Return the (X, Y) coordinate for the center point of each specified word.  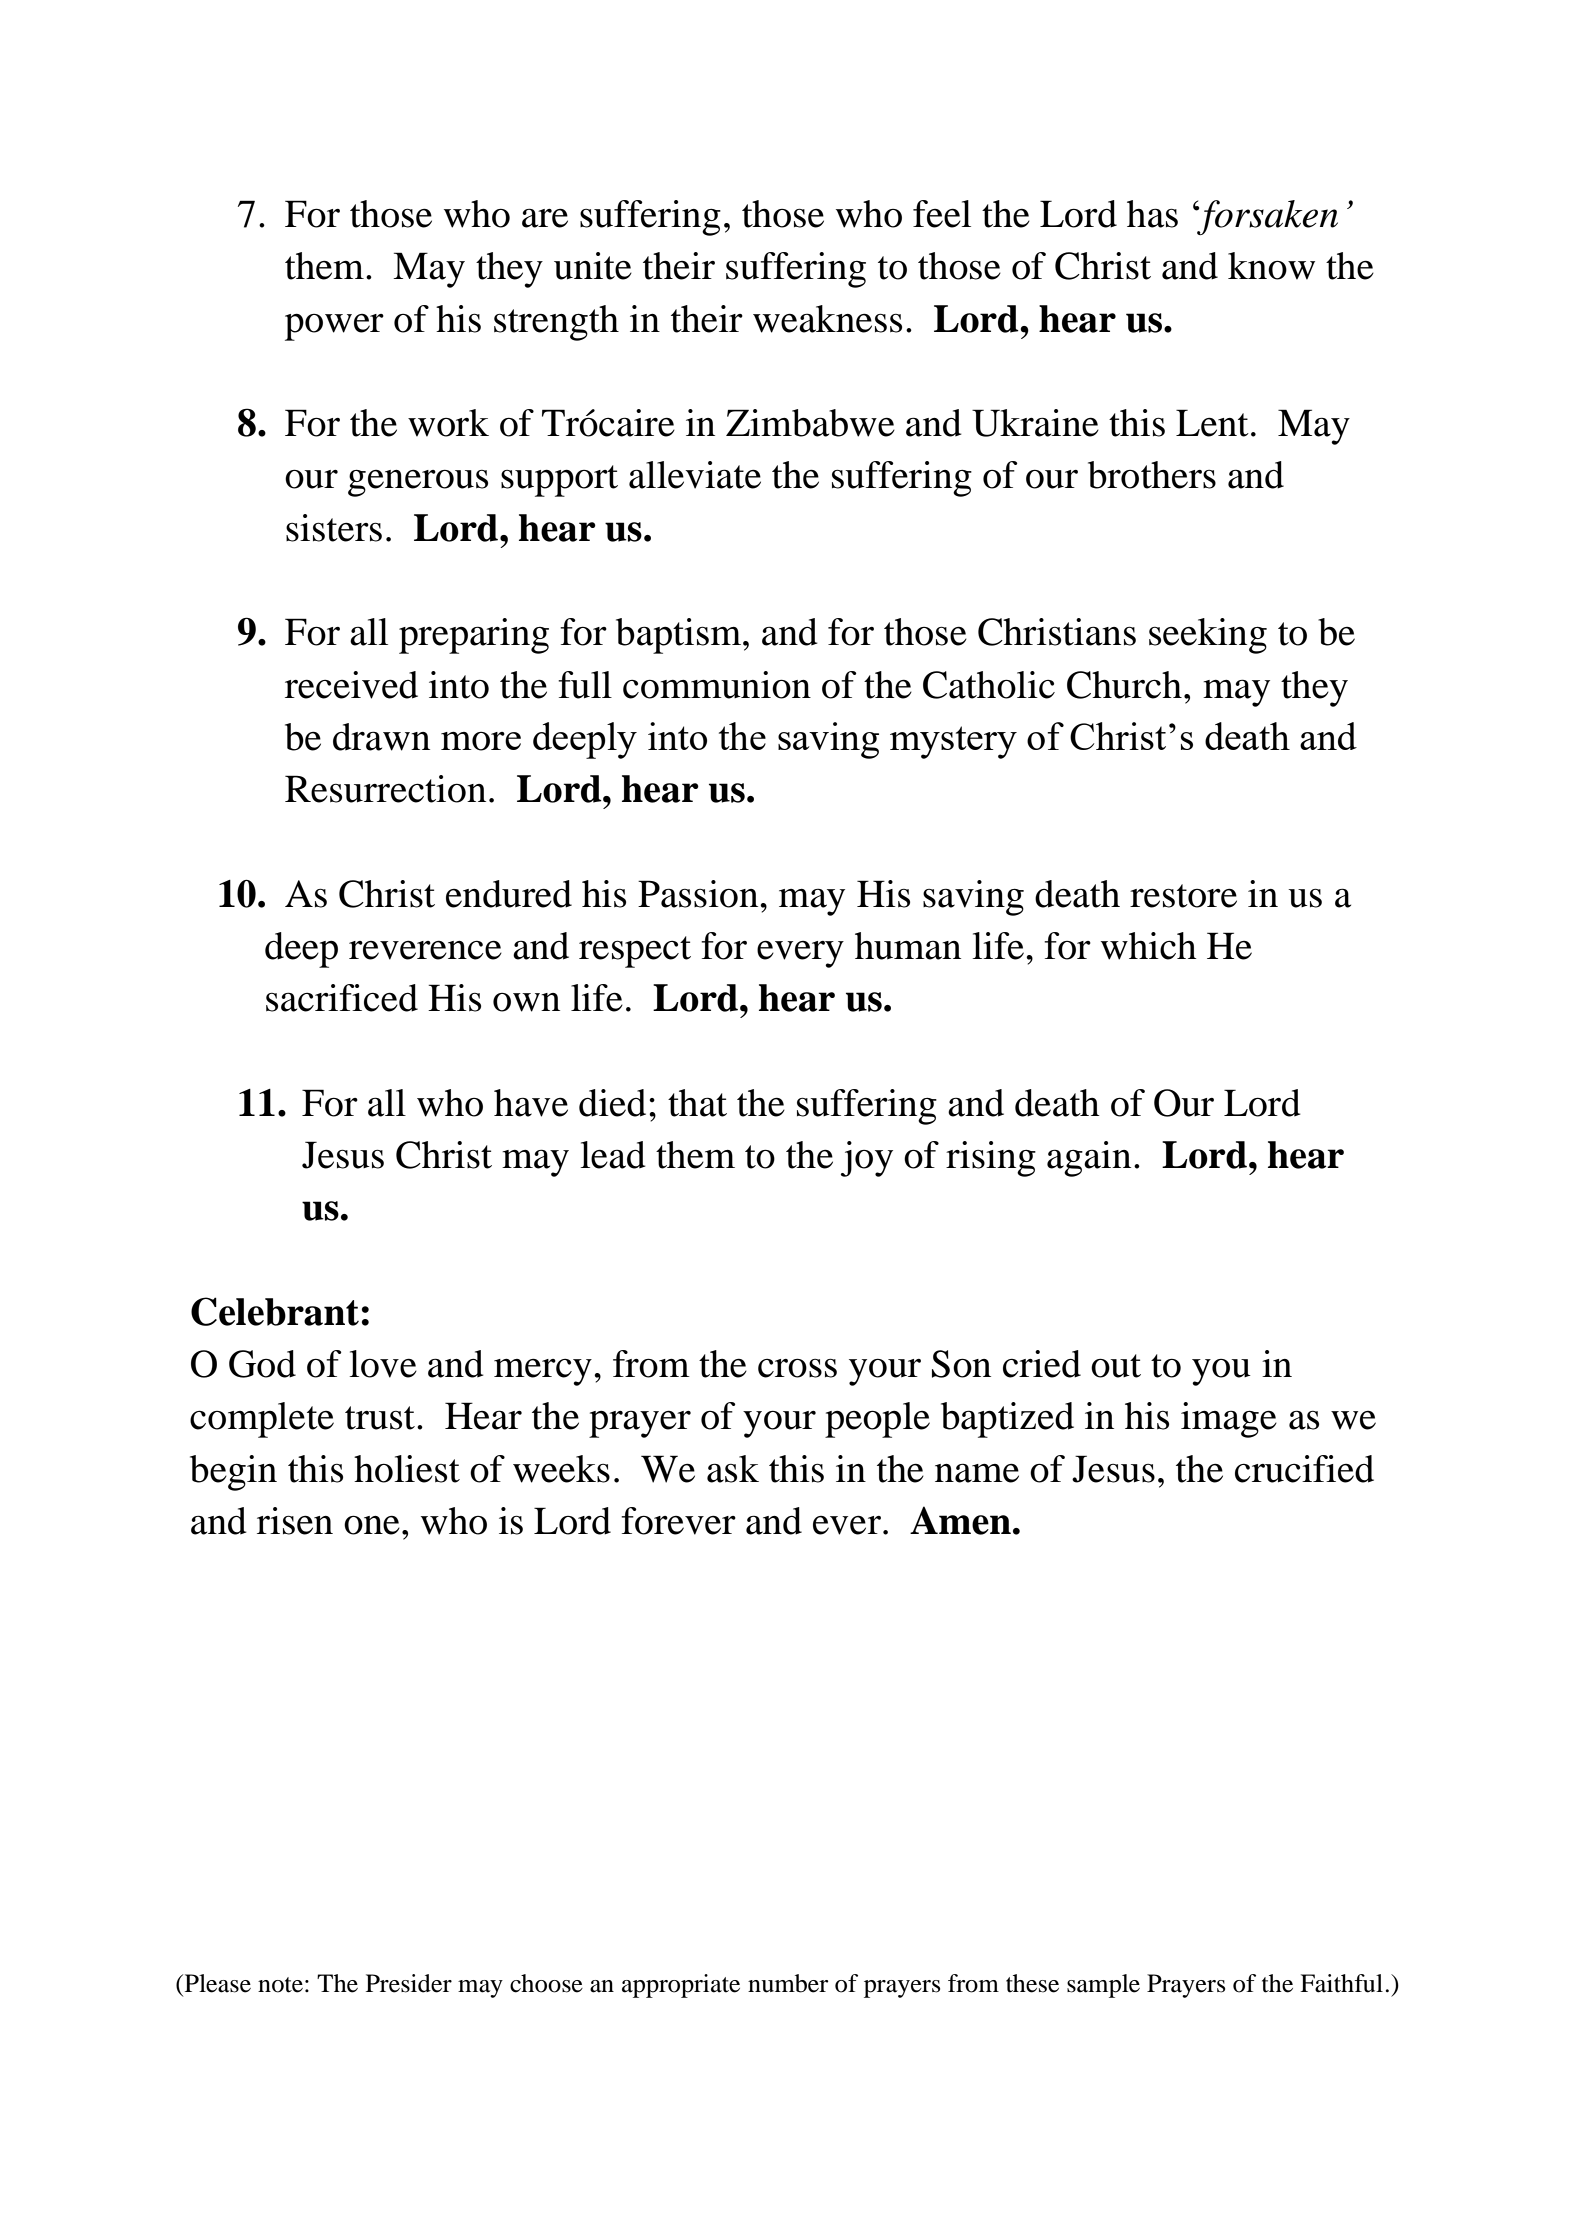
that (697, 1103)
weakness (827, 319)
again (1089, 1159)
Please (216, 1983)
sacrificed (342, 998)
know (1271, 266)
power (334, 327)
